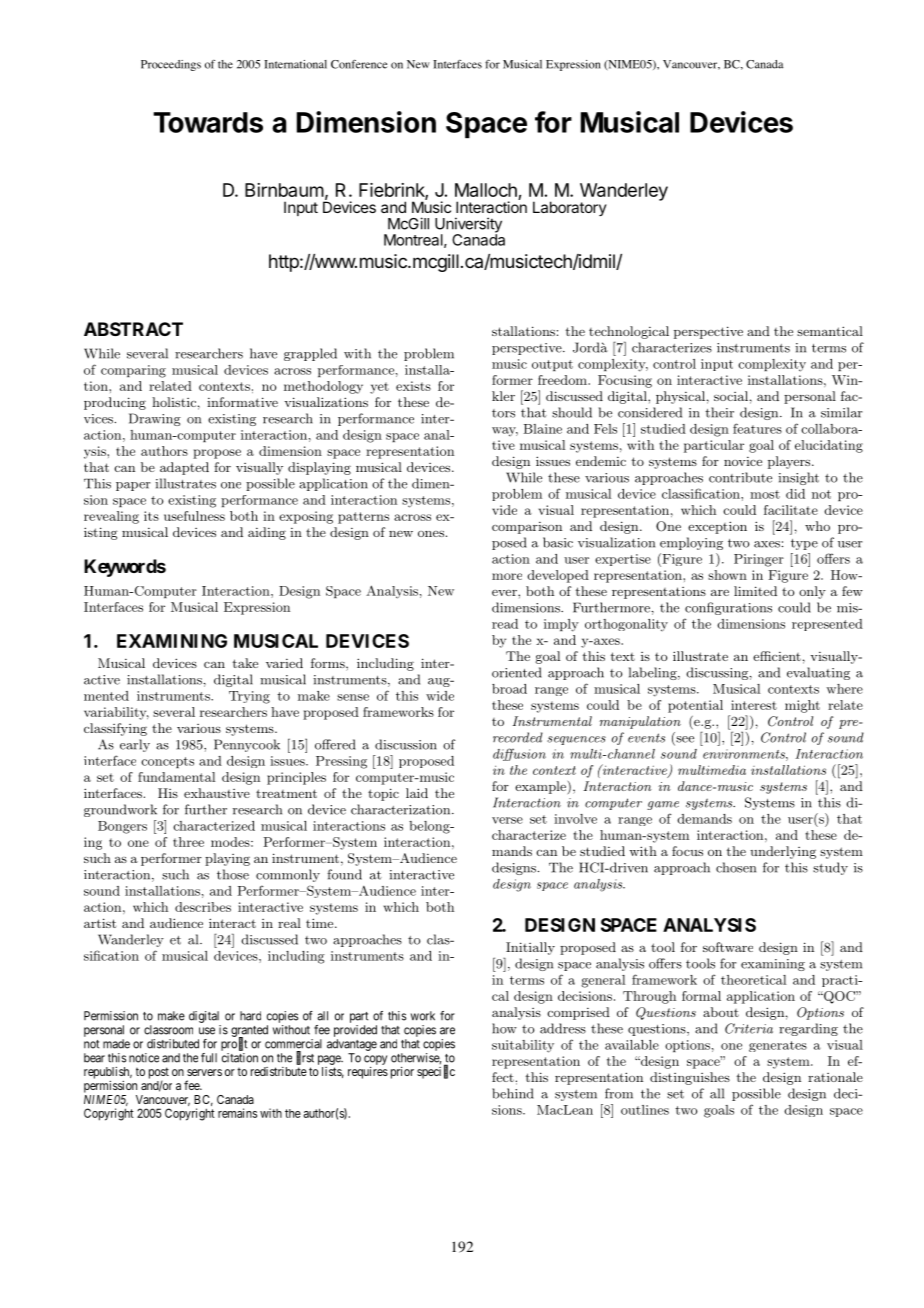 This document has width=924, height=1308. What do you see at coordinates (543, 429) in the document?
I see `Blaine` at bounding box center [543, 429].
